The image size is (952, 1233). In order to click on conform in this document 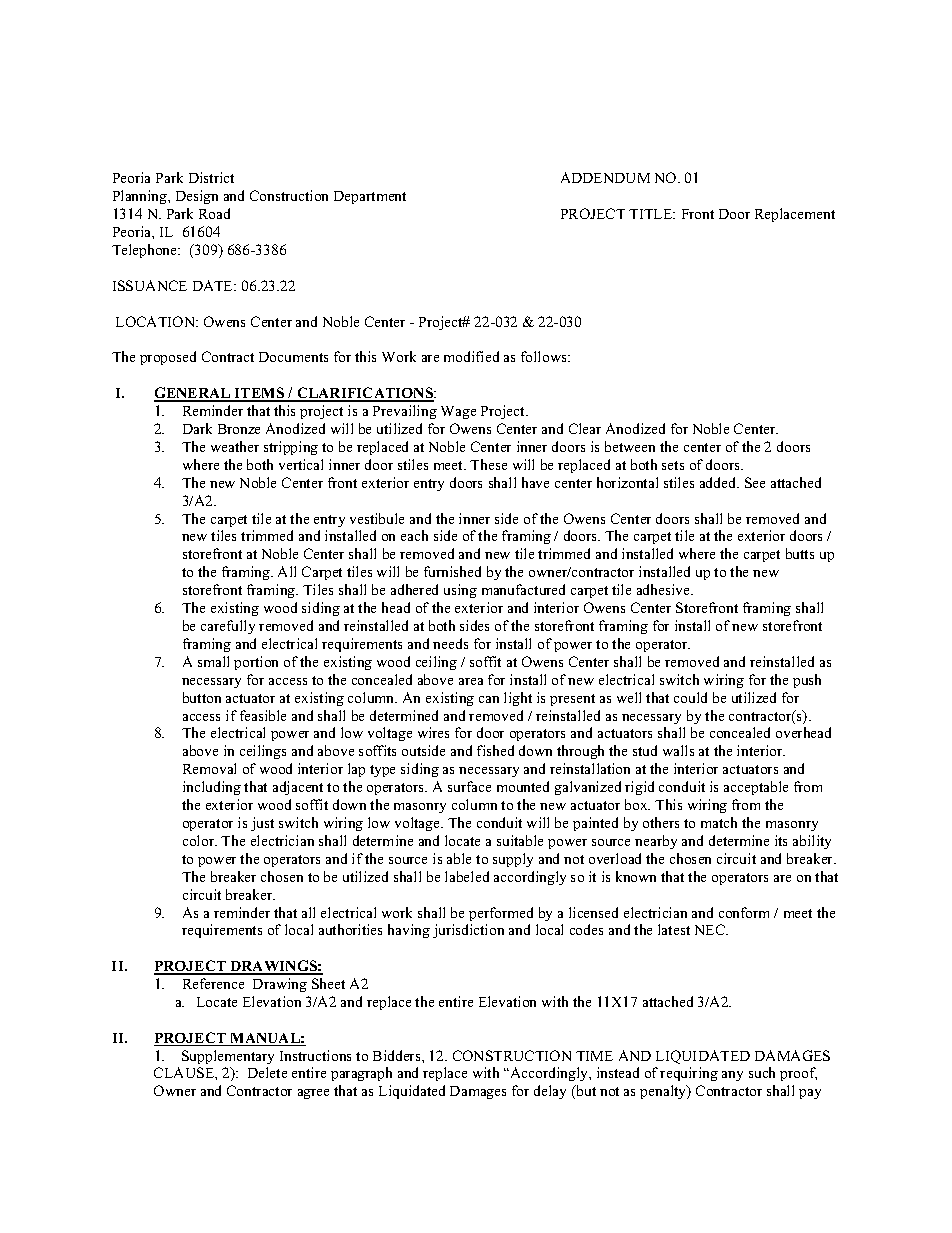, I will do `click(744, 912)`.
